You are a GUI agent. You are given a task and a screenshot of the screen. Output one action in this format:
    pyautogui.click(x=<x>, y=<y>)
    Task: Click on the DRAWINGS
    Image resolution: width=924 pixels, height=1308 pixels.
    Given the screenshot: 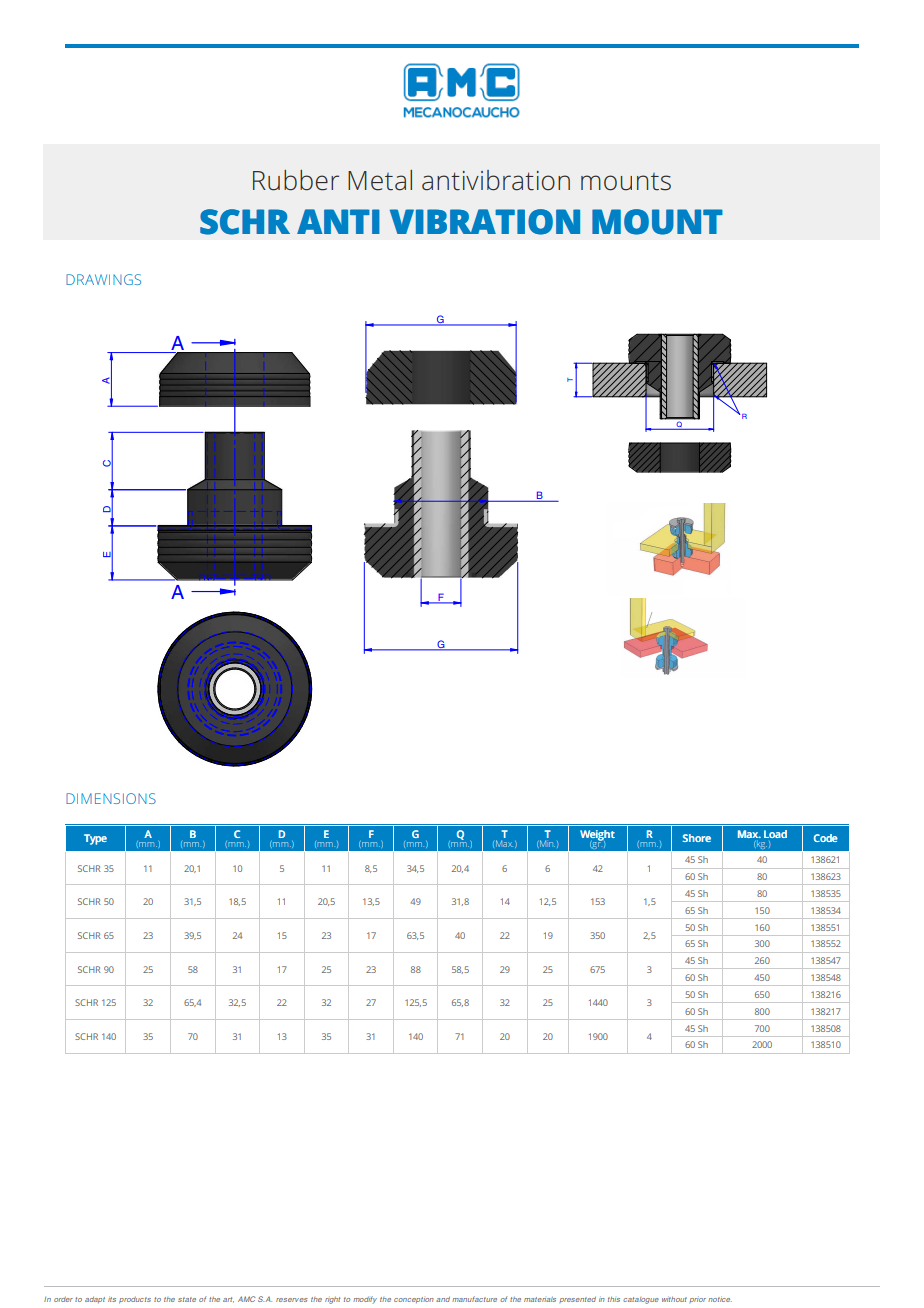 What is the action you would take?
    pyautogui.click(x=103, y=279)
